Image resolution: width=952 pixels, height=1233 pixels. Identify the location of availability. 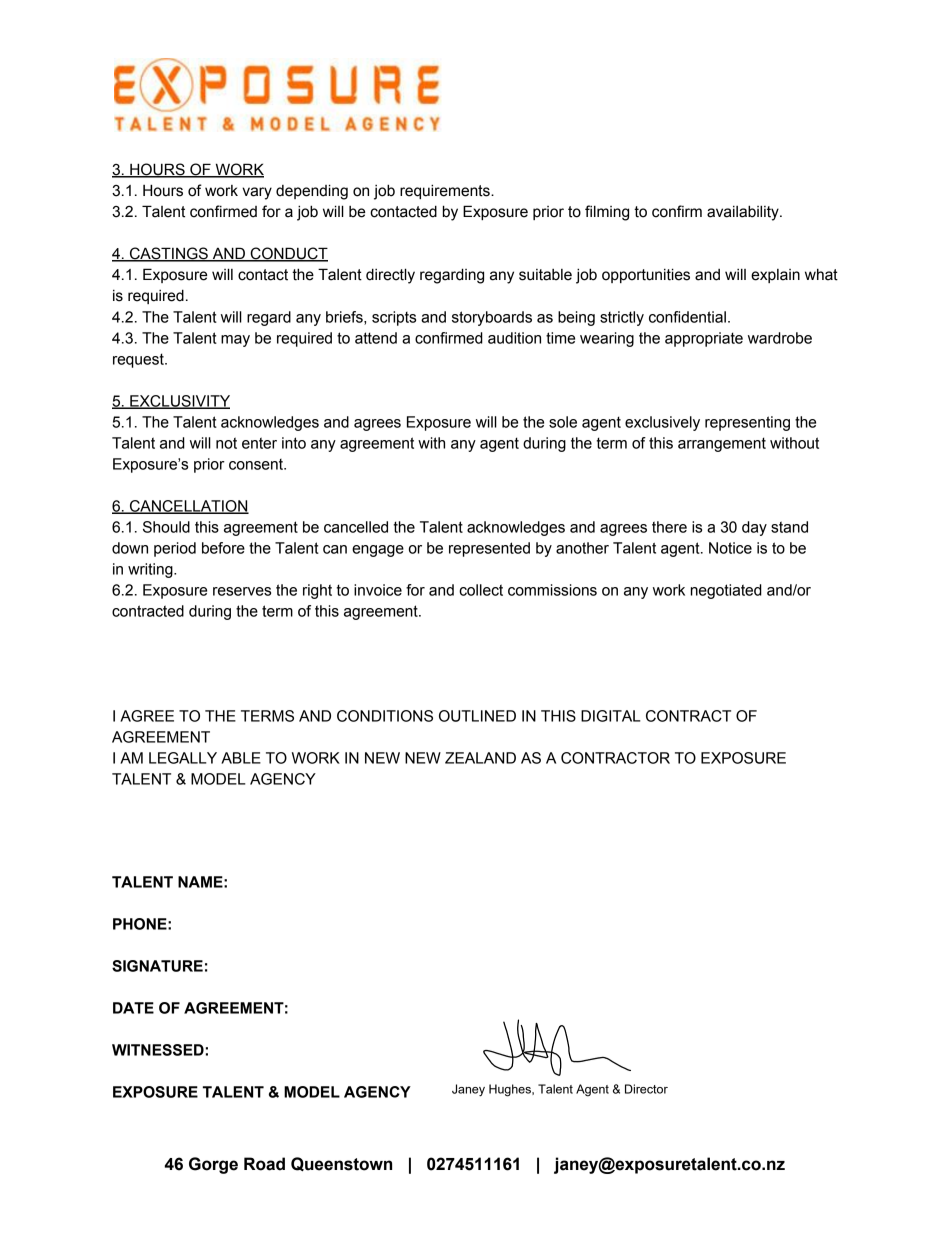
(744, 213).
